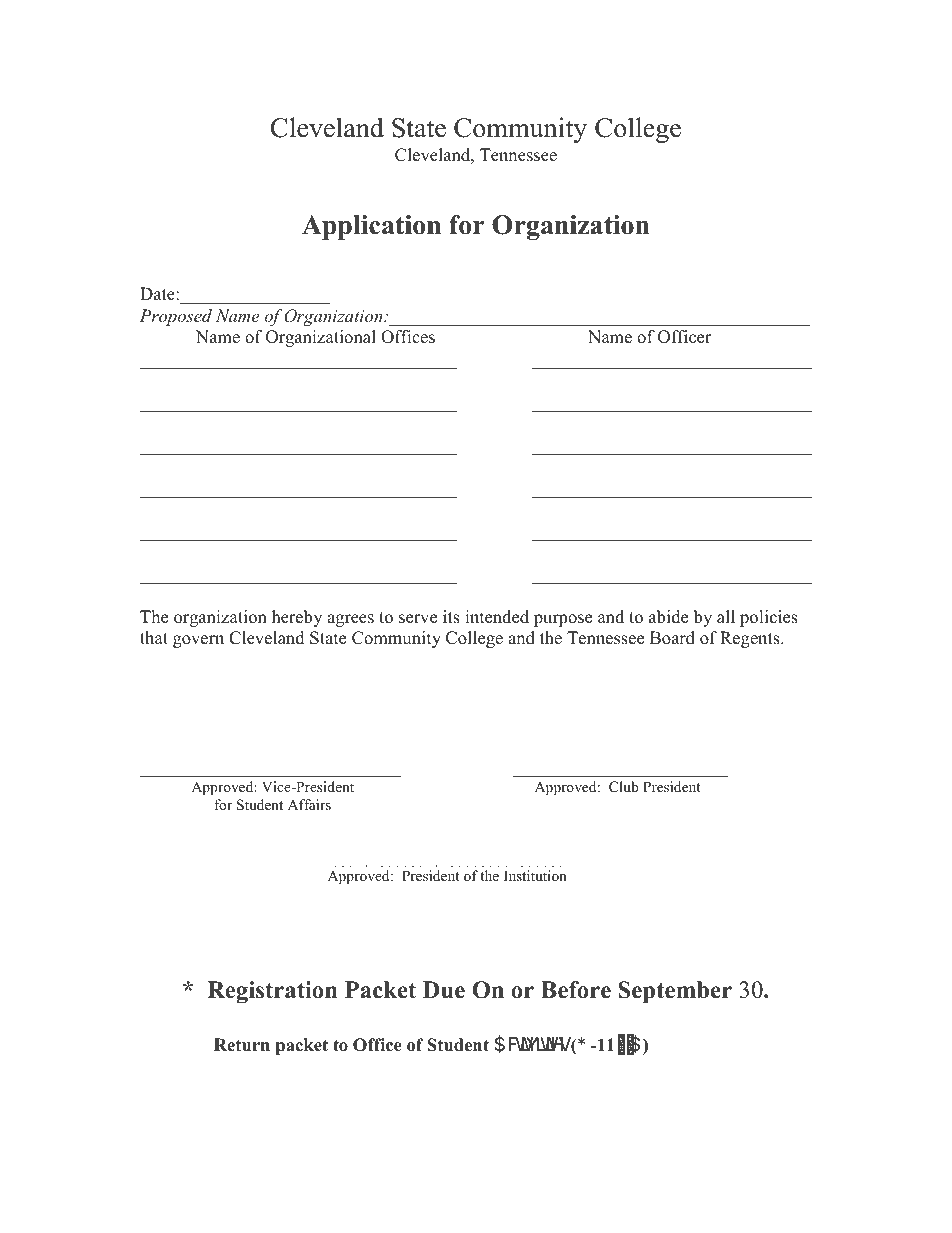 The width and height of the image is (952, 1233). What do you see at coordinates (175, 317) in the image?
I see `Proposed` at bounding box center [175, 317].
